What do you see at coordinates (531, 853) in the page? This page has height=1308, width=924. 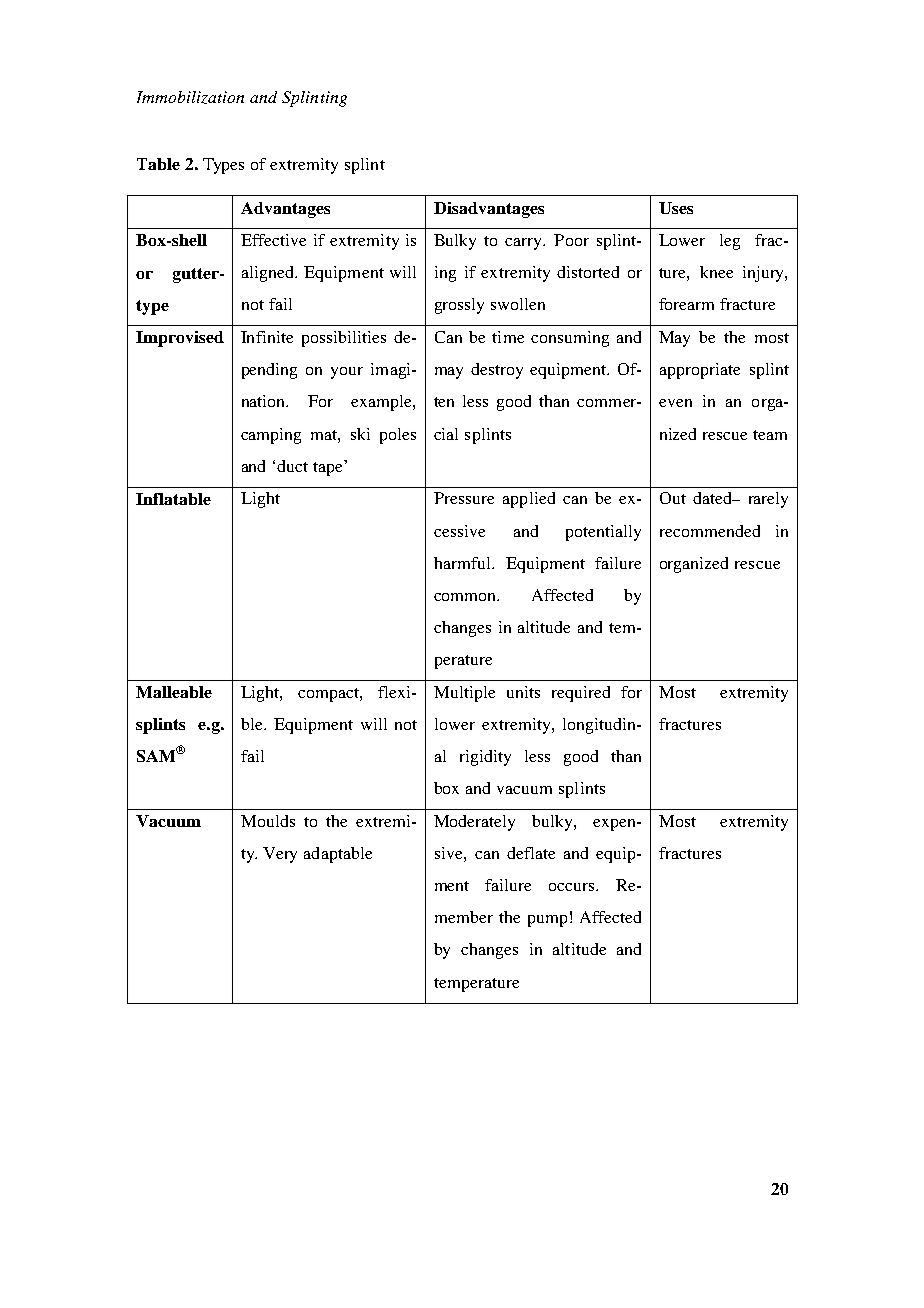 I see `deflate` at bounding box center [531, 853].
